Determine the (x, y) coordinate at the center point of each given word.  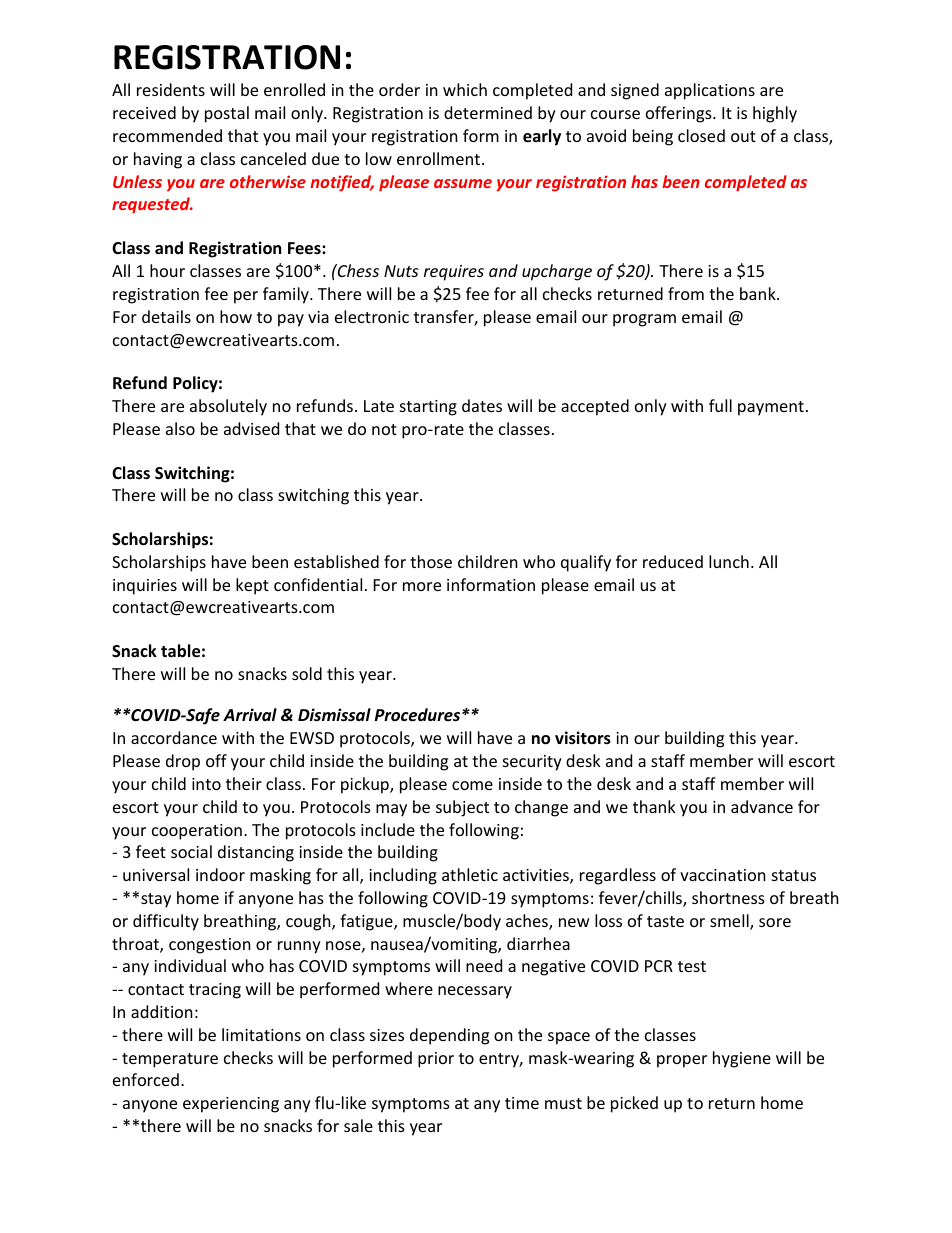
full (720, 405)
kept (252, 586)
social (191, 851)
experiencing (231, 1105)
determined (488, 112)
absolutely (228, 407)
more (422, 586)
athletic (470, 874)
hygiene (742, 1059)
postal (227, 114)
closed (701, 135)
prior (436, 1060)
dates (482, 405)
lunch (729, 561)
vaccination (723, 875)
